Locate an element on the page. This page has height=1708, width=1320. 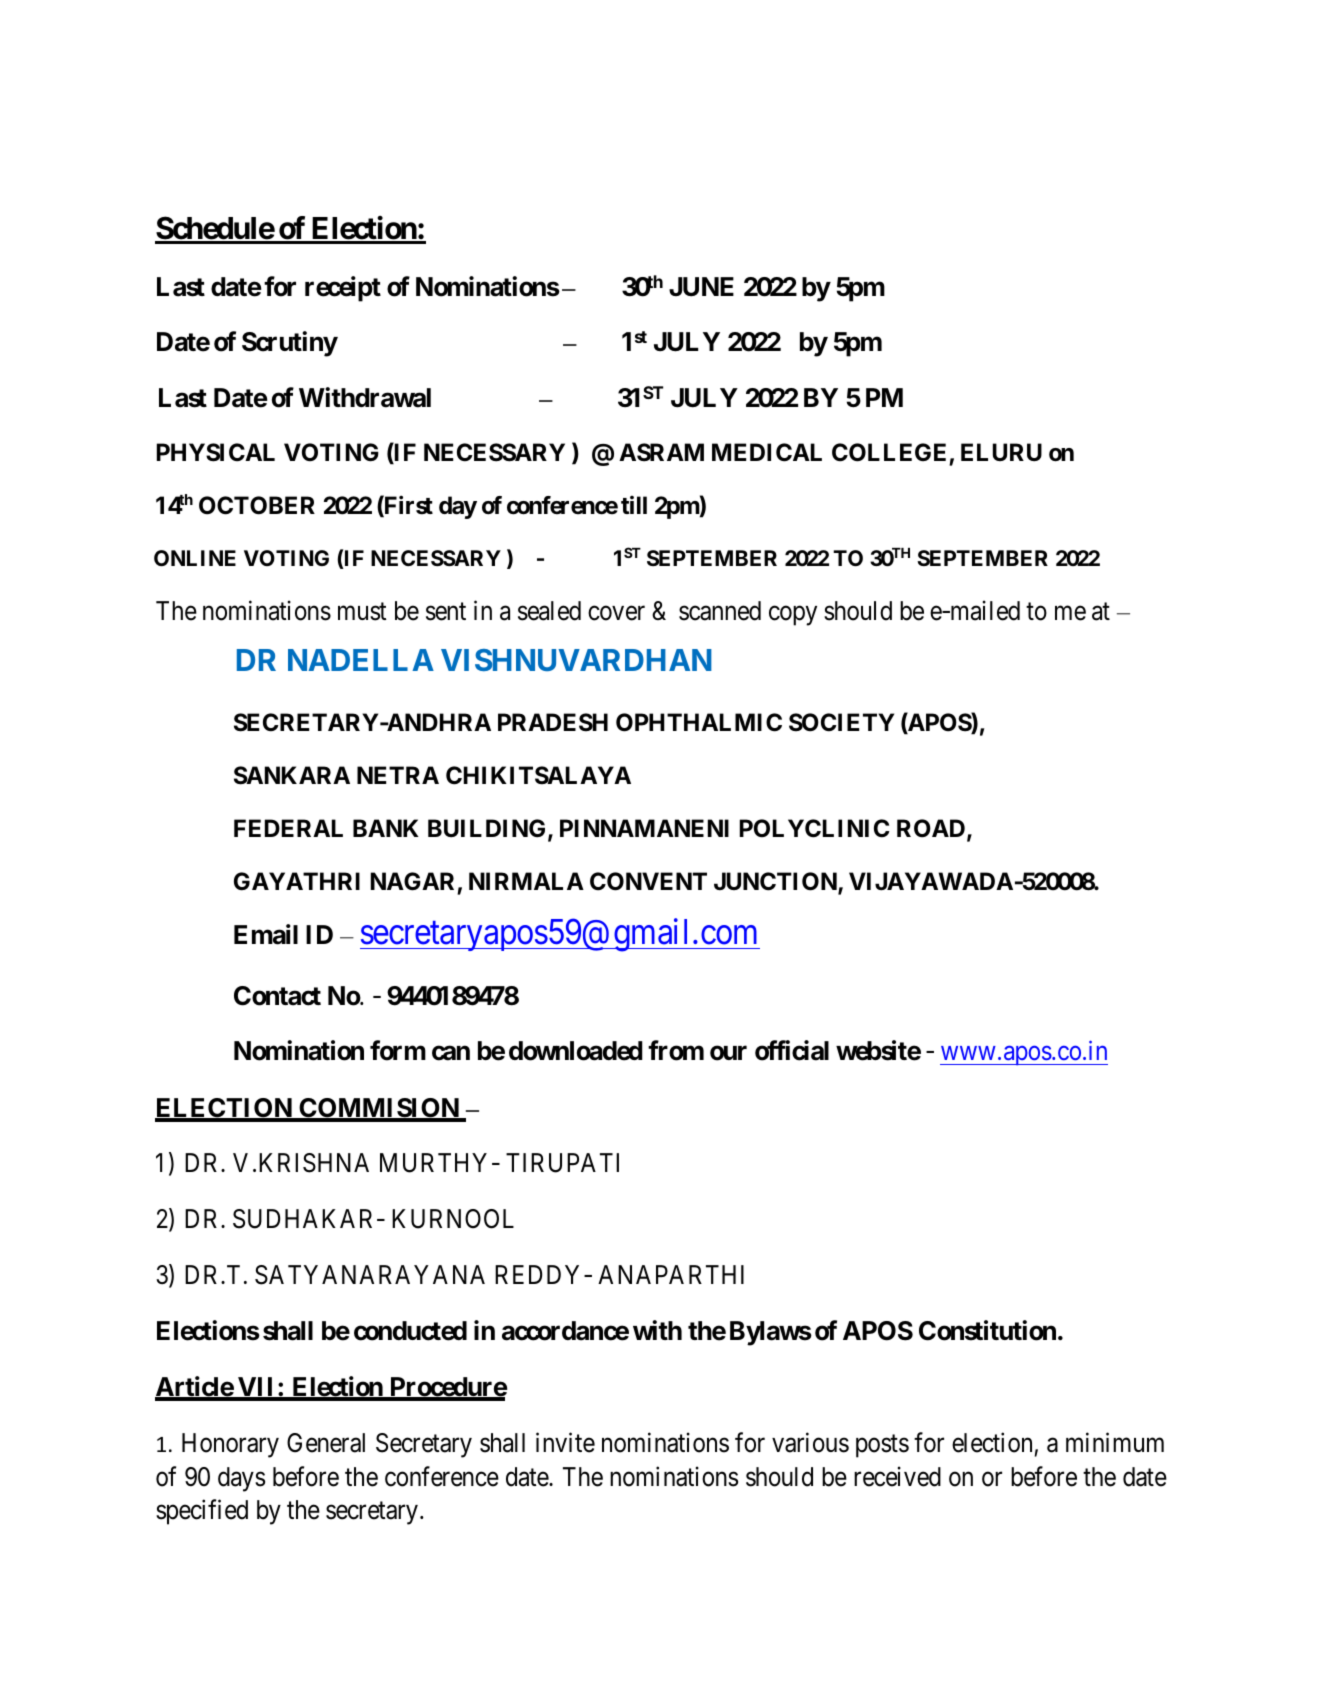
ROAD is located at coordinates (932, 829).
